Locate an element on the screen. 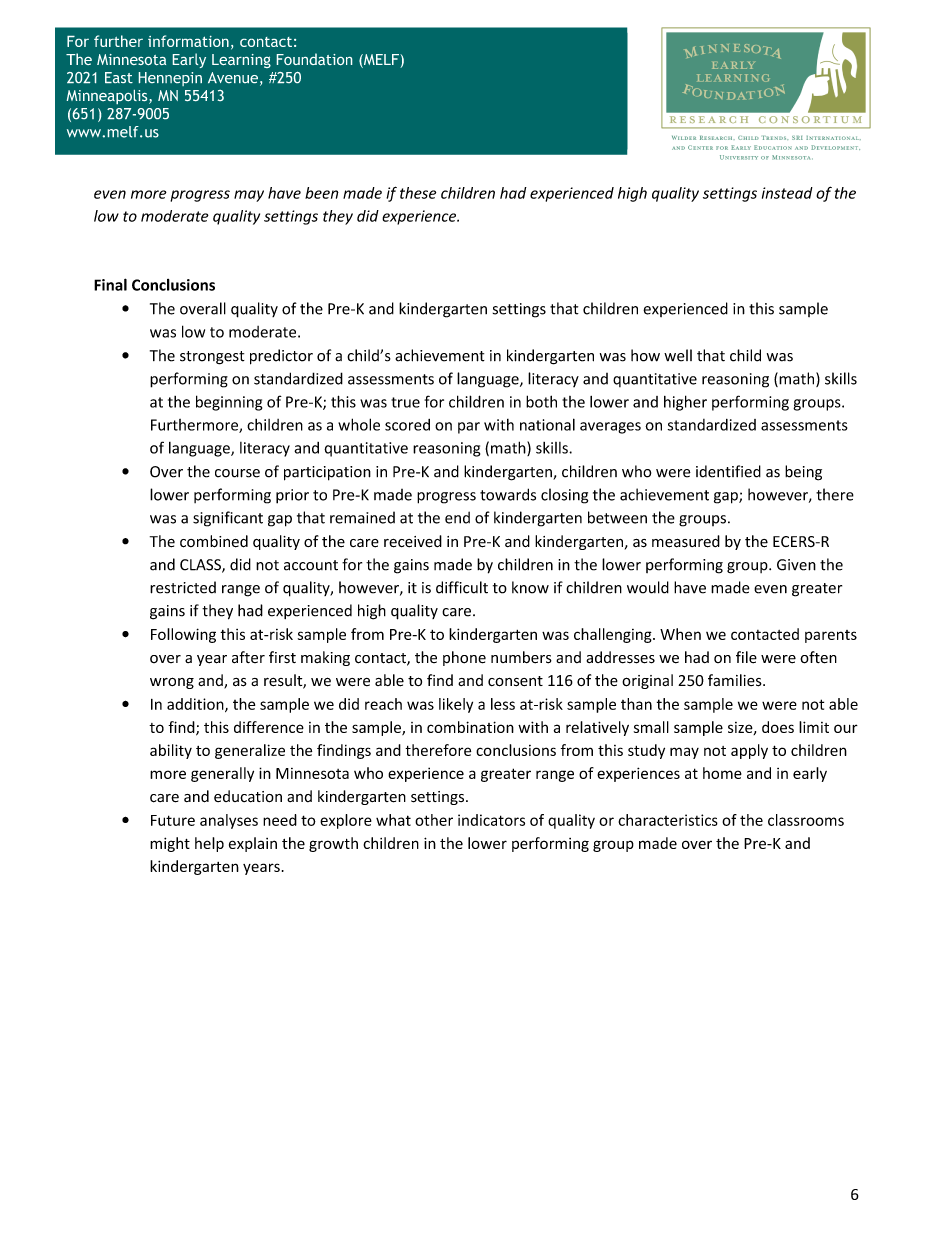  Foundation is located at coordinates (314, 59).
